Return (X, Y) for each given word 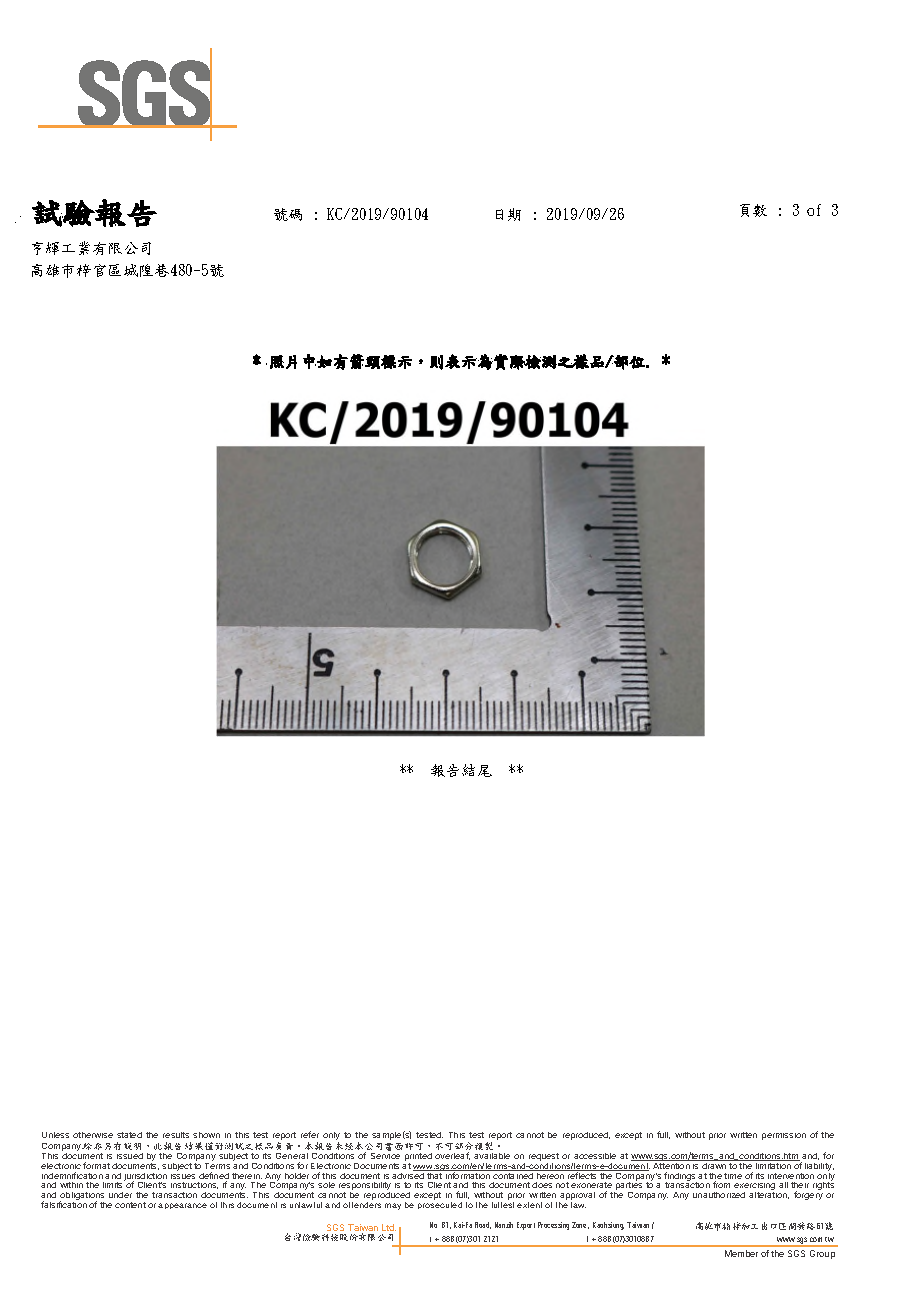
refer (310, 1134)
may (393, 1206)
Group (822, 1254)
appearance (182, 1206)
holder (297, 1176)
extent (529, 1205)
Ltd (389, 1227)
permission (784, 1136)
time (733, 1176)
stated (129, 1135)
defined (214, 1177)
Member (741, 1253)
